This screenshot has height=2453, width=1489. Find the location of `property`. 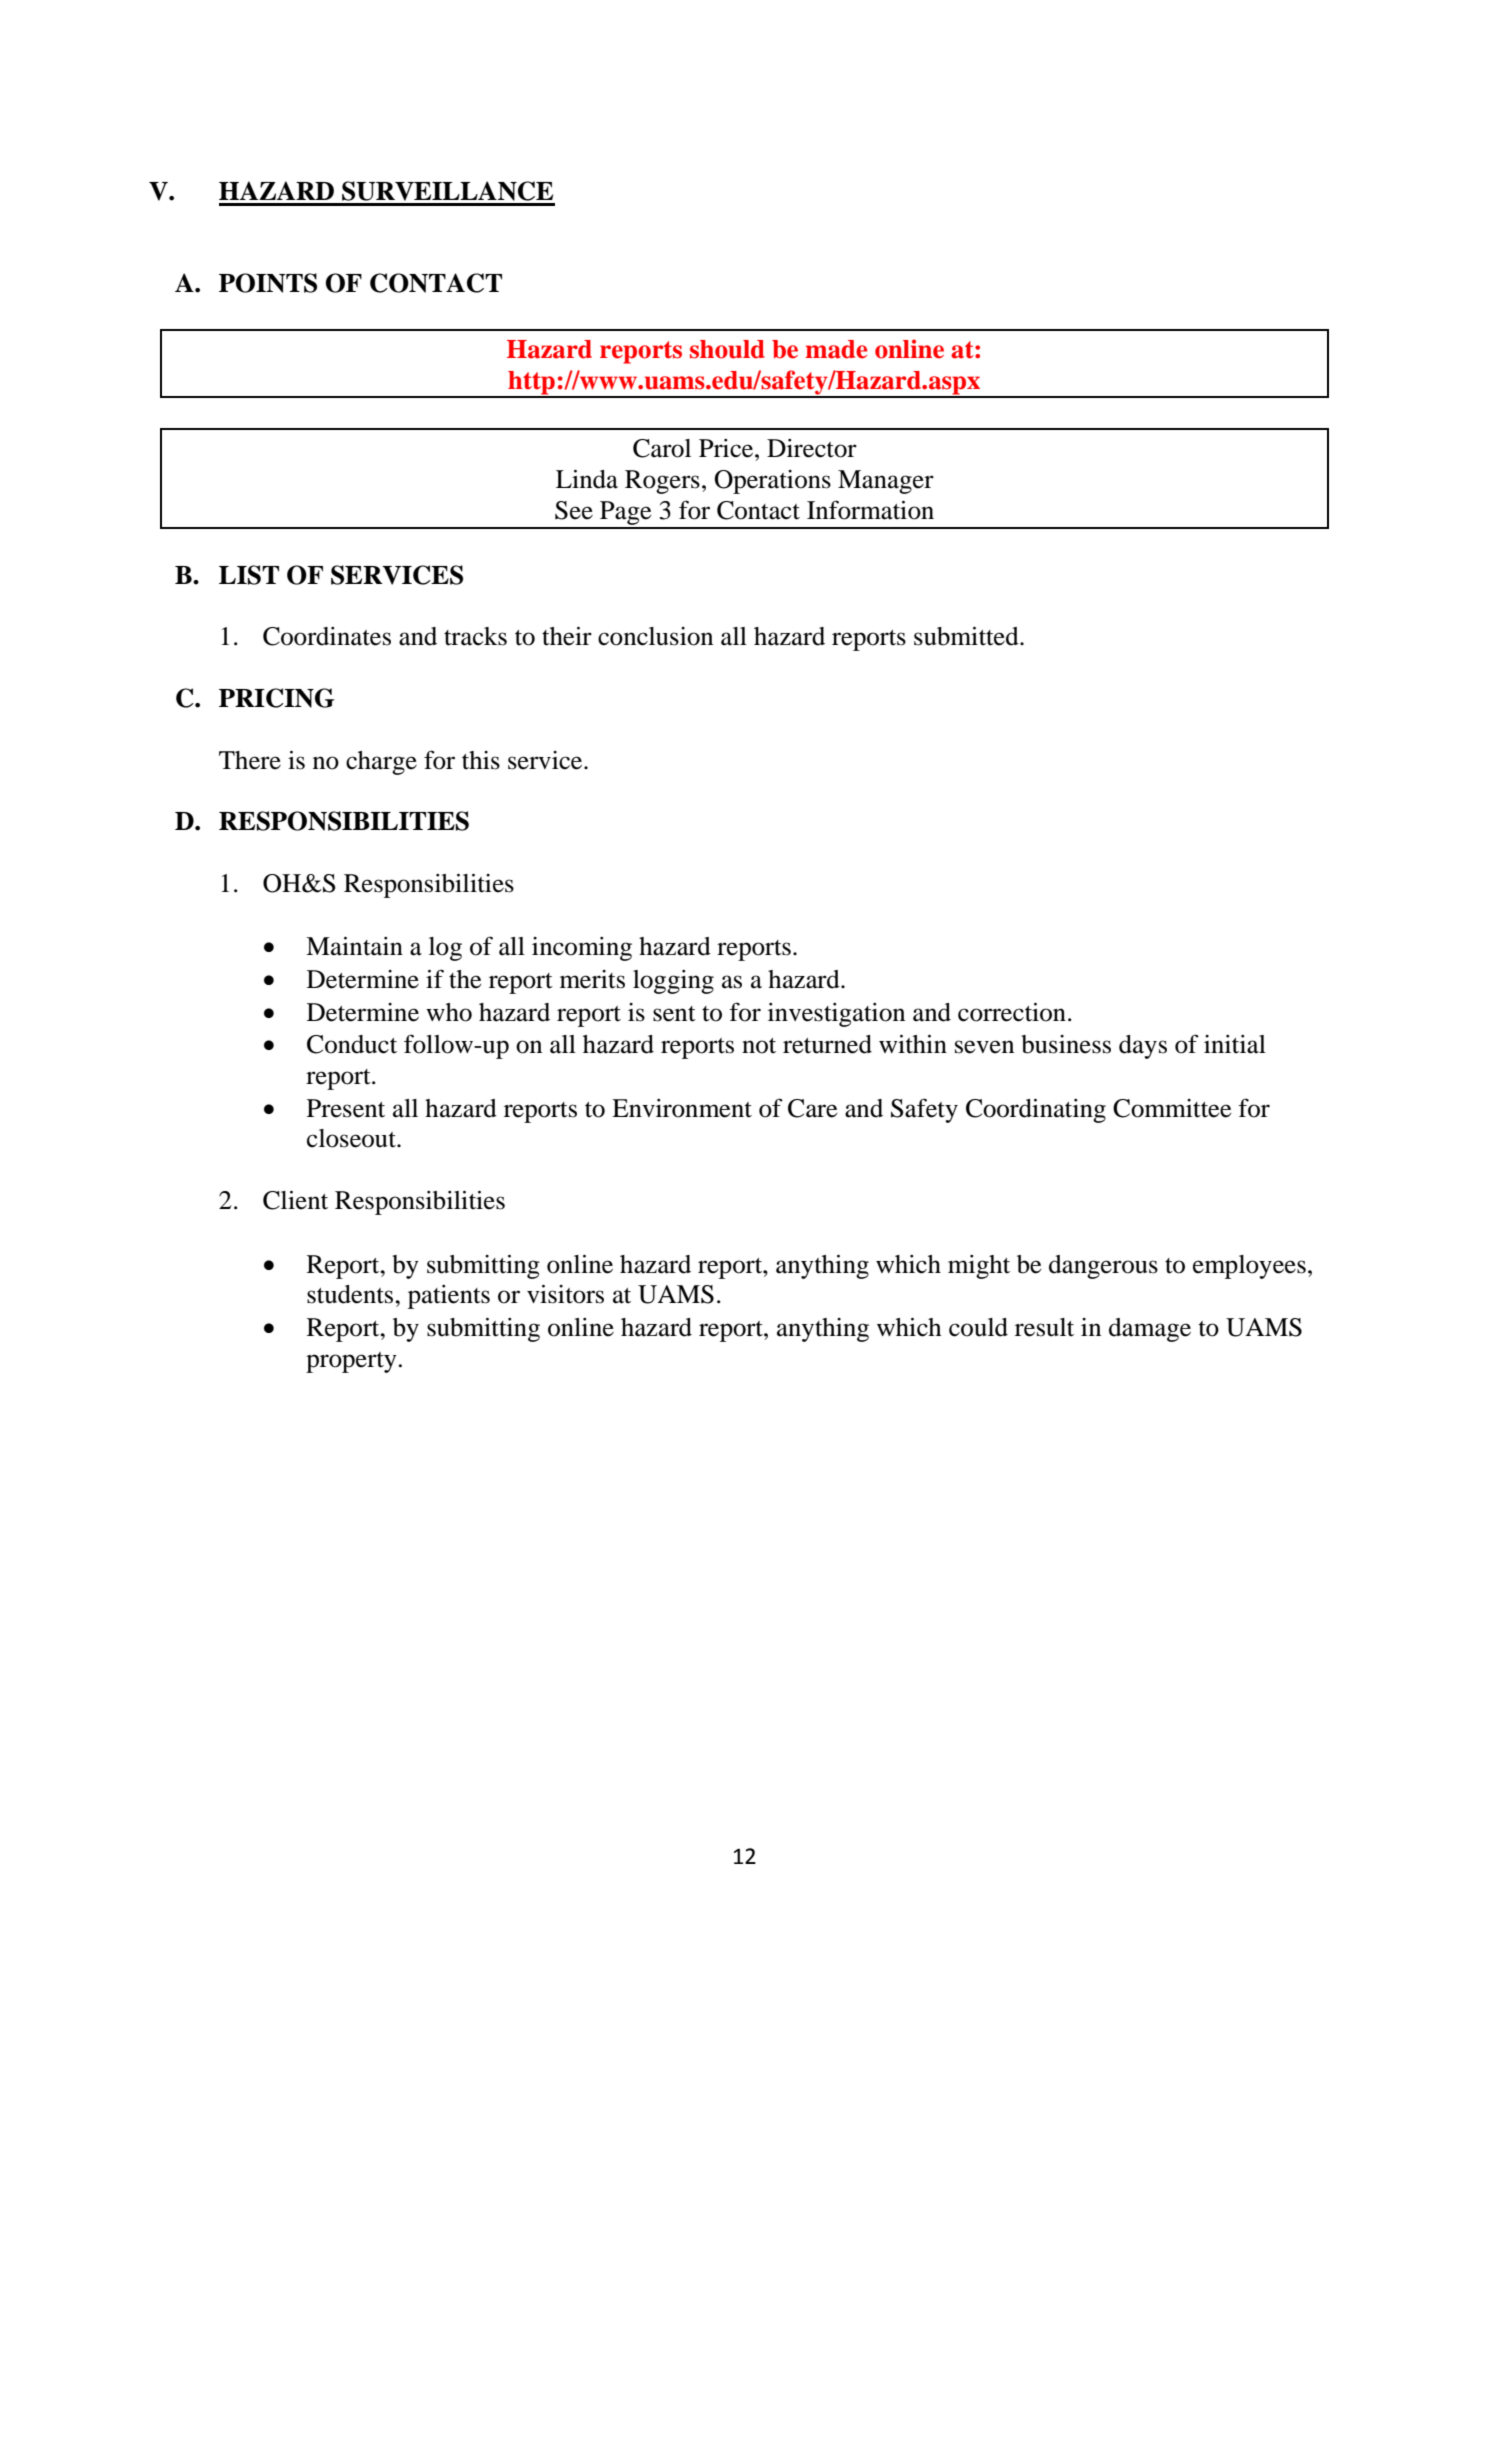

property is located at coordinates (351, 1362).
